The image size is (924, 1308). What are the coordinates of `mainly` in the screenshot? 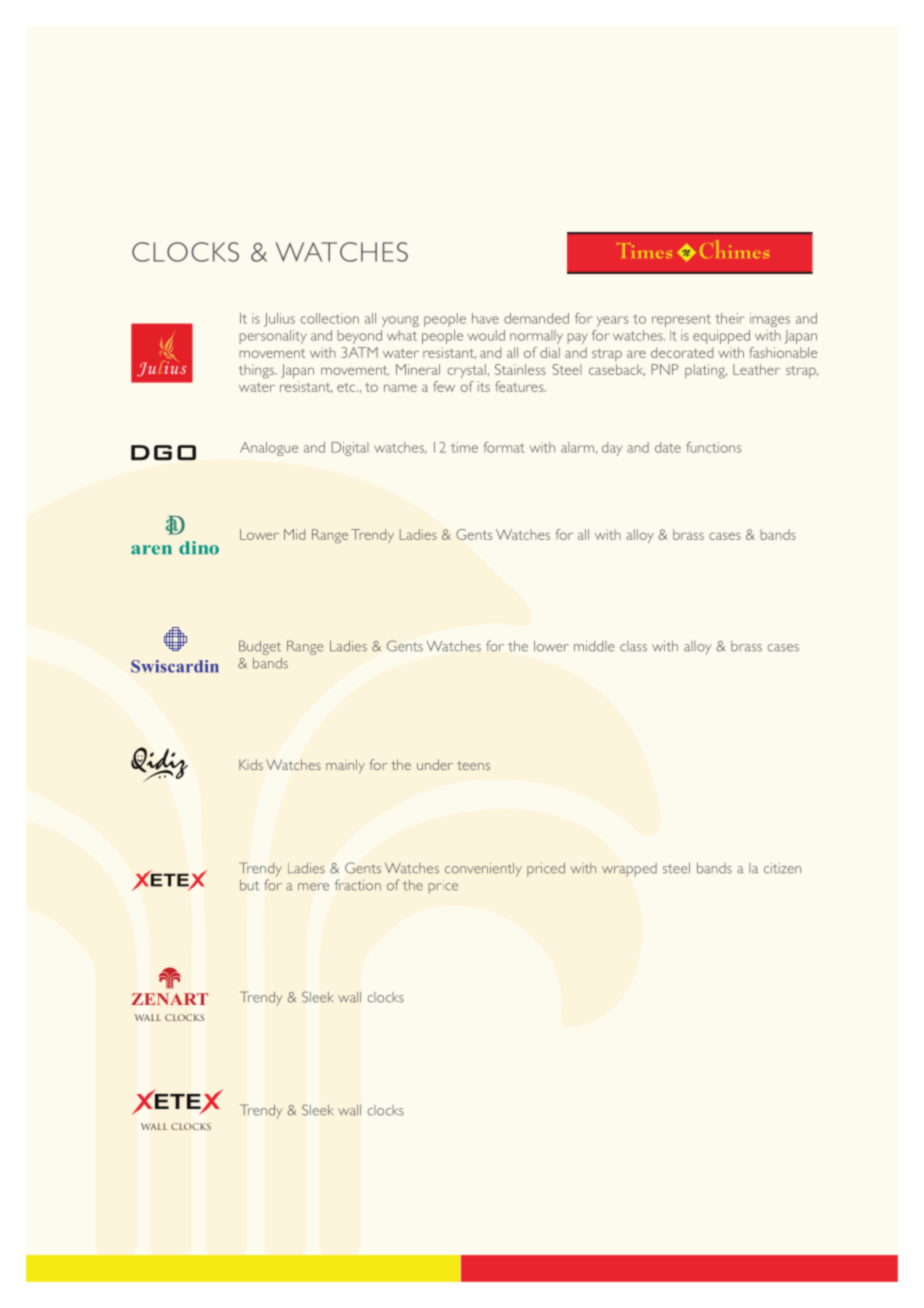 It's located at (345, 766).
